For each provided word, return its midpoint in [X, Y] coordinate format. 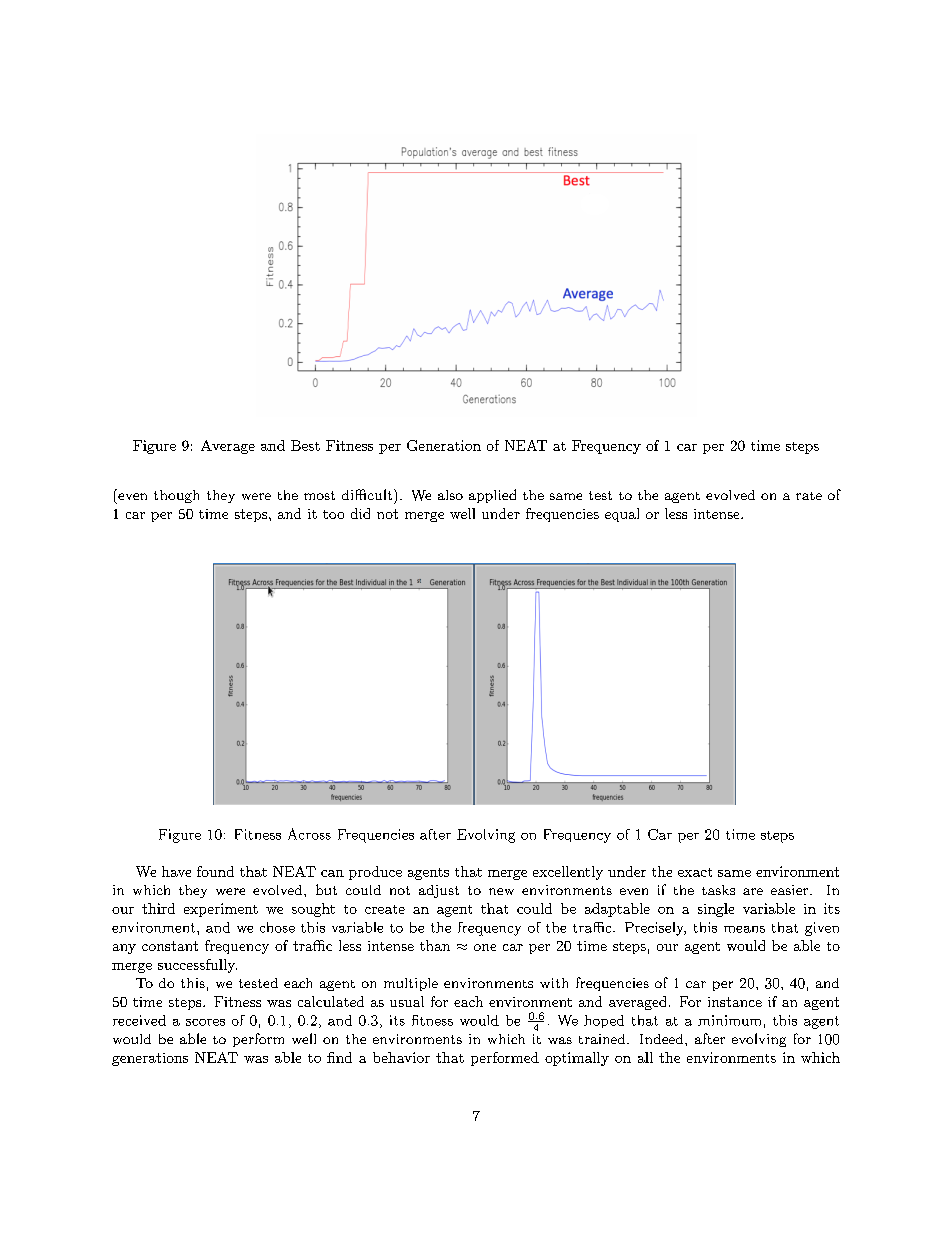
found [215, 871]
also [450, 495]
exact [695, 872]
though [176, 496]
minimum [729, 1020]
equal [622, 515]
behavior [401, 1057]
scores [205, 1022]
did [360, 513]
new [501, 891]
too [333, 514]
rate [809, 496]
